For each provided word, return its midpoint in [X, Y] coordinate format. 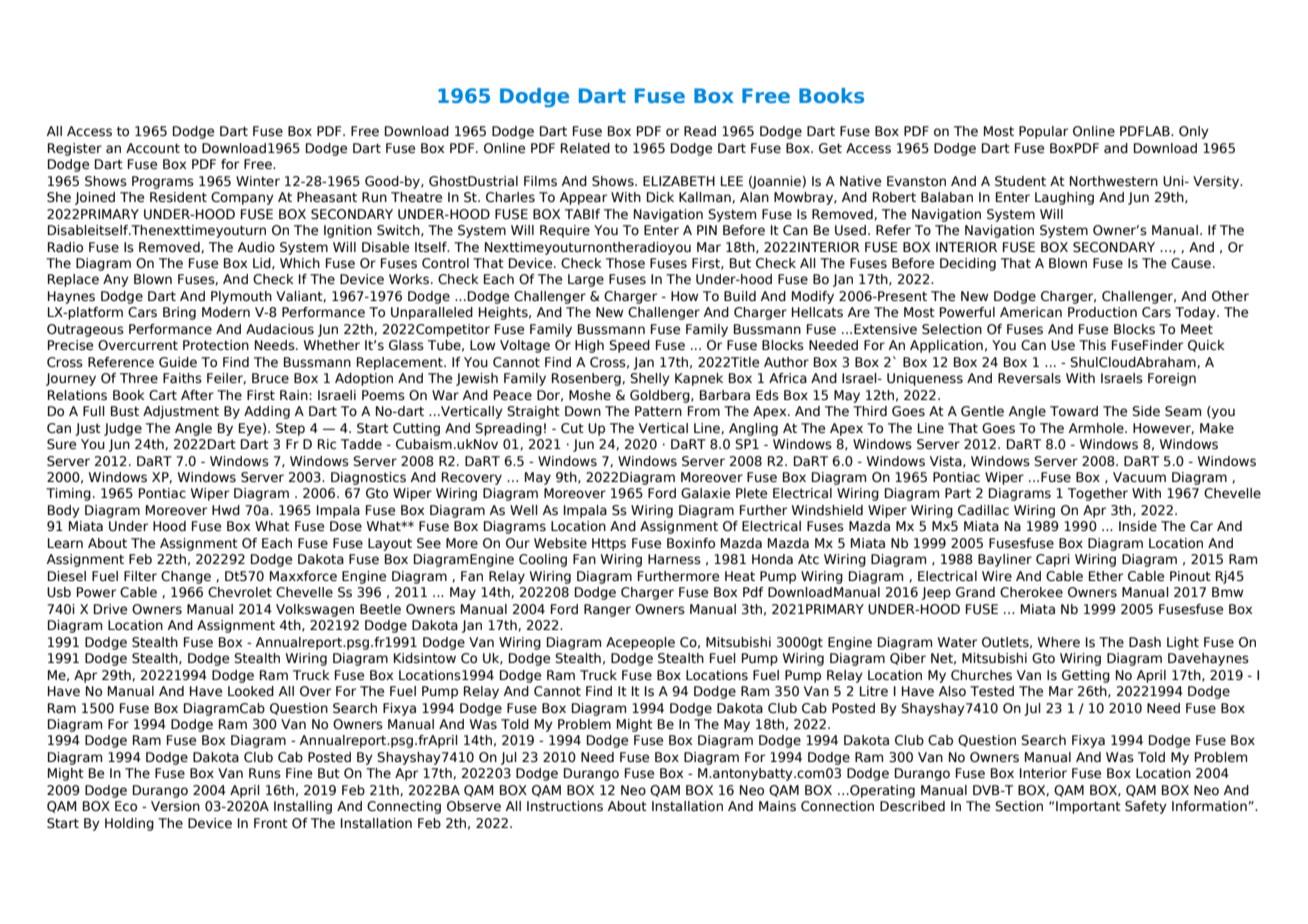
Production [1102, 312]
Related [585, 148]
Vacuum [1139, 477]
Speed [629, 346]
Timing [68, 494]
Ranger [607, 610]
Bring [179, 313]
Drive [110, 609]
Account [153, 148]
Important [1088, 807]
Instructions [565, 806]
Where [1059, 642]
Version [175, 806]
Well [524, 510]
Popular [1043, 132]
